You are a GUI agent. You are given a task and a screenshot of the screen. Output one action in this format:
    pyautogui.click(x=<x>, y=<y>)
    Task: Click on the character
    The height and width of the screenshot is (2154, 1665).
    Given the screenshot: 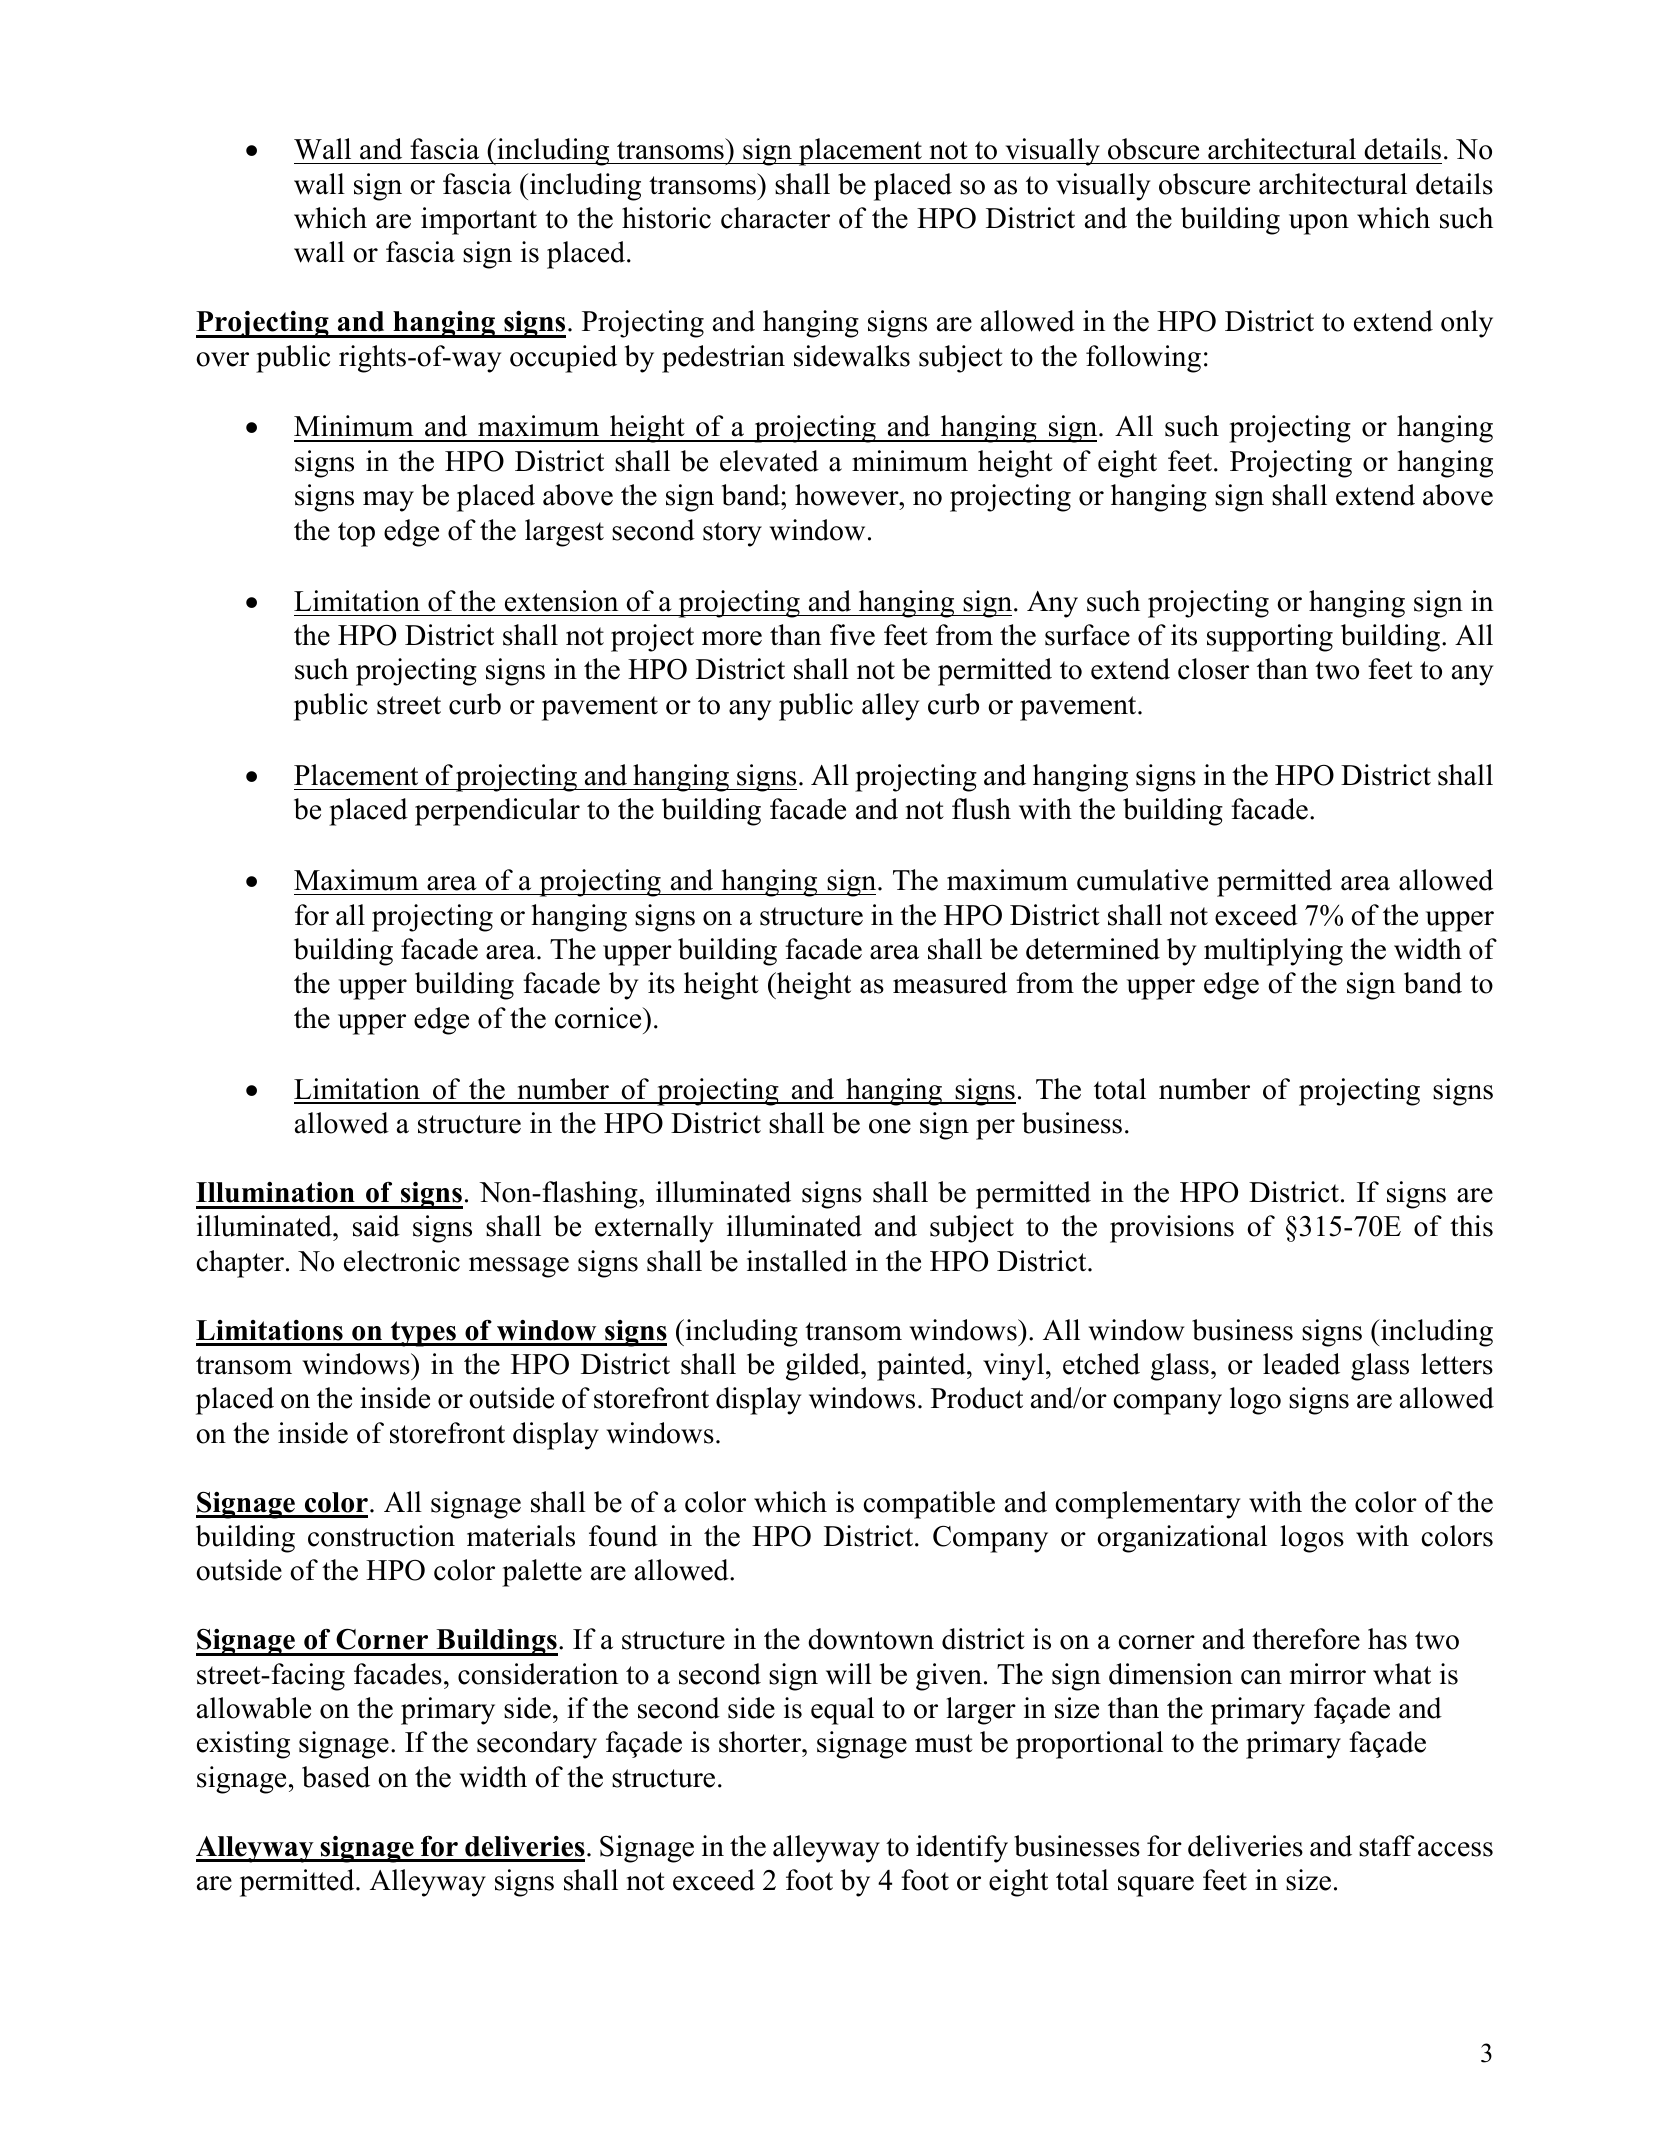 What is the action you would take?
    pyautogui.click(x=775, y=218)
